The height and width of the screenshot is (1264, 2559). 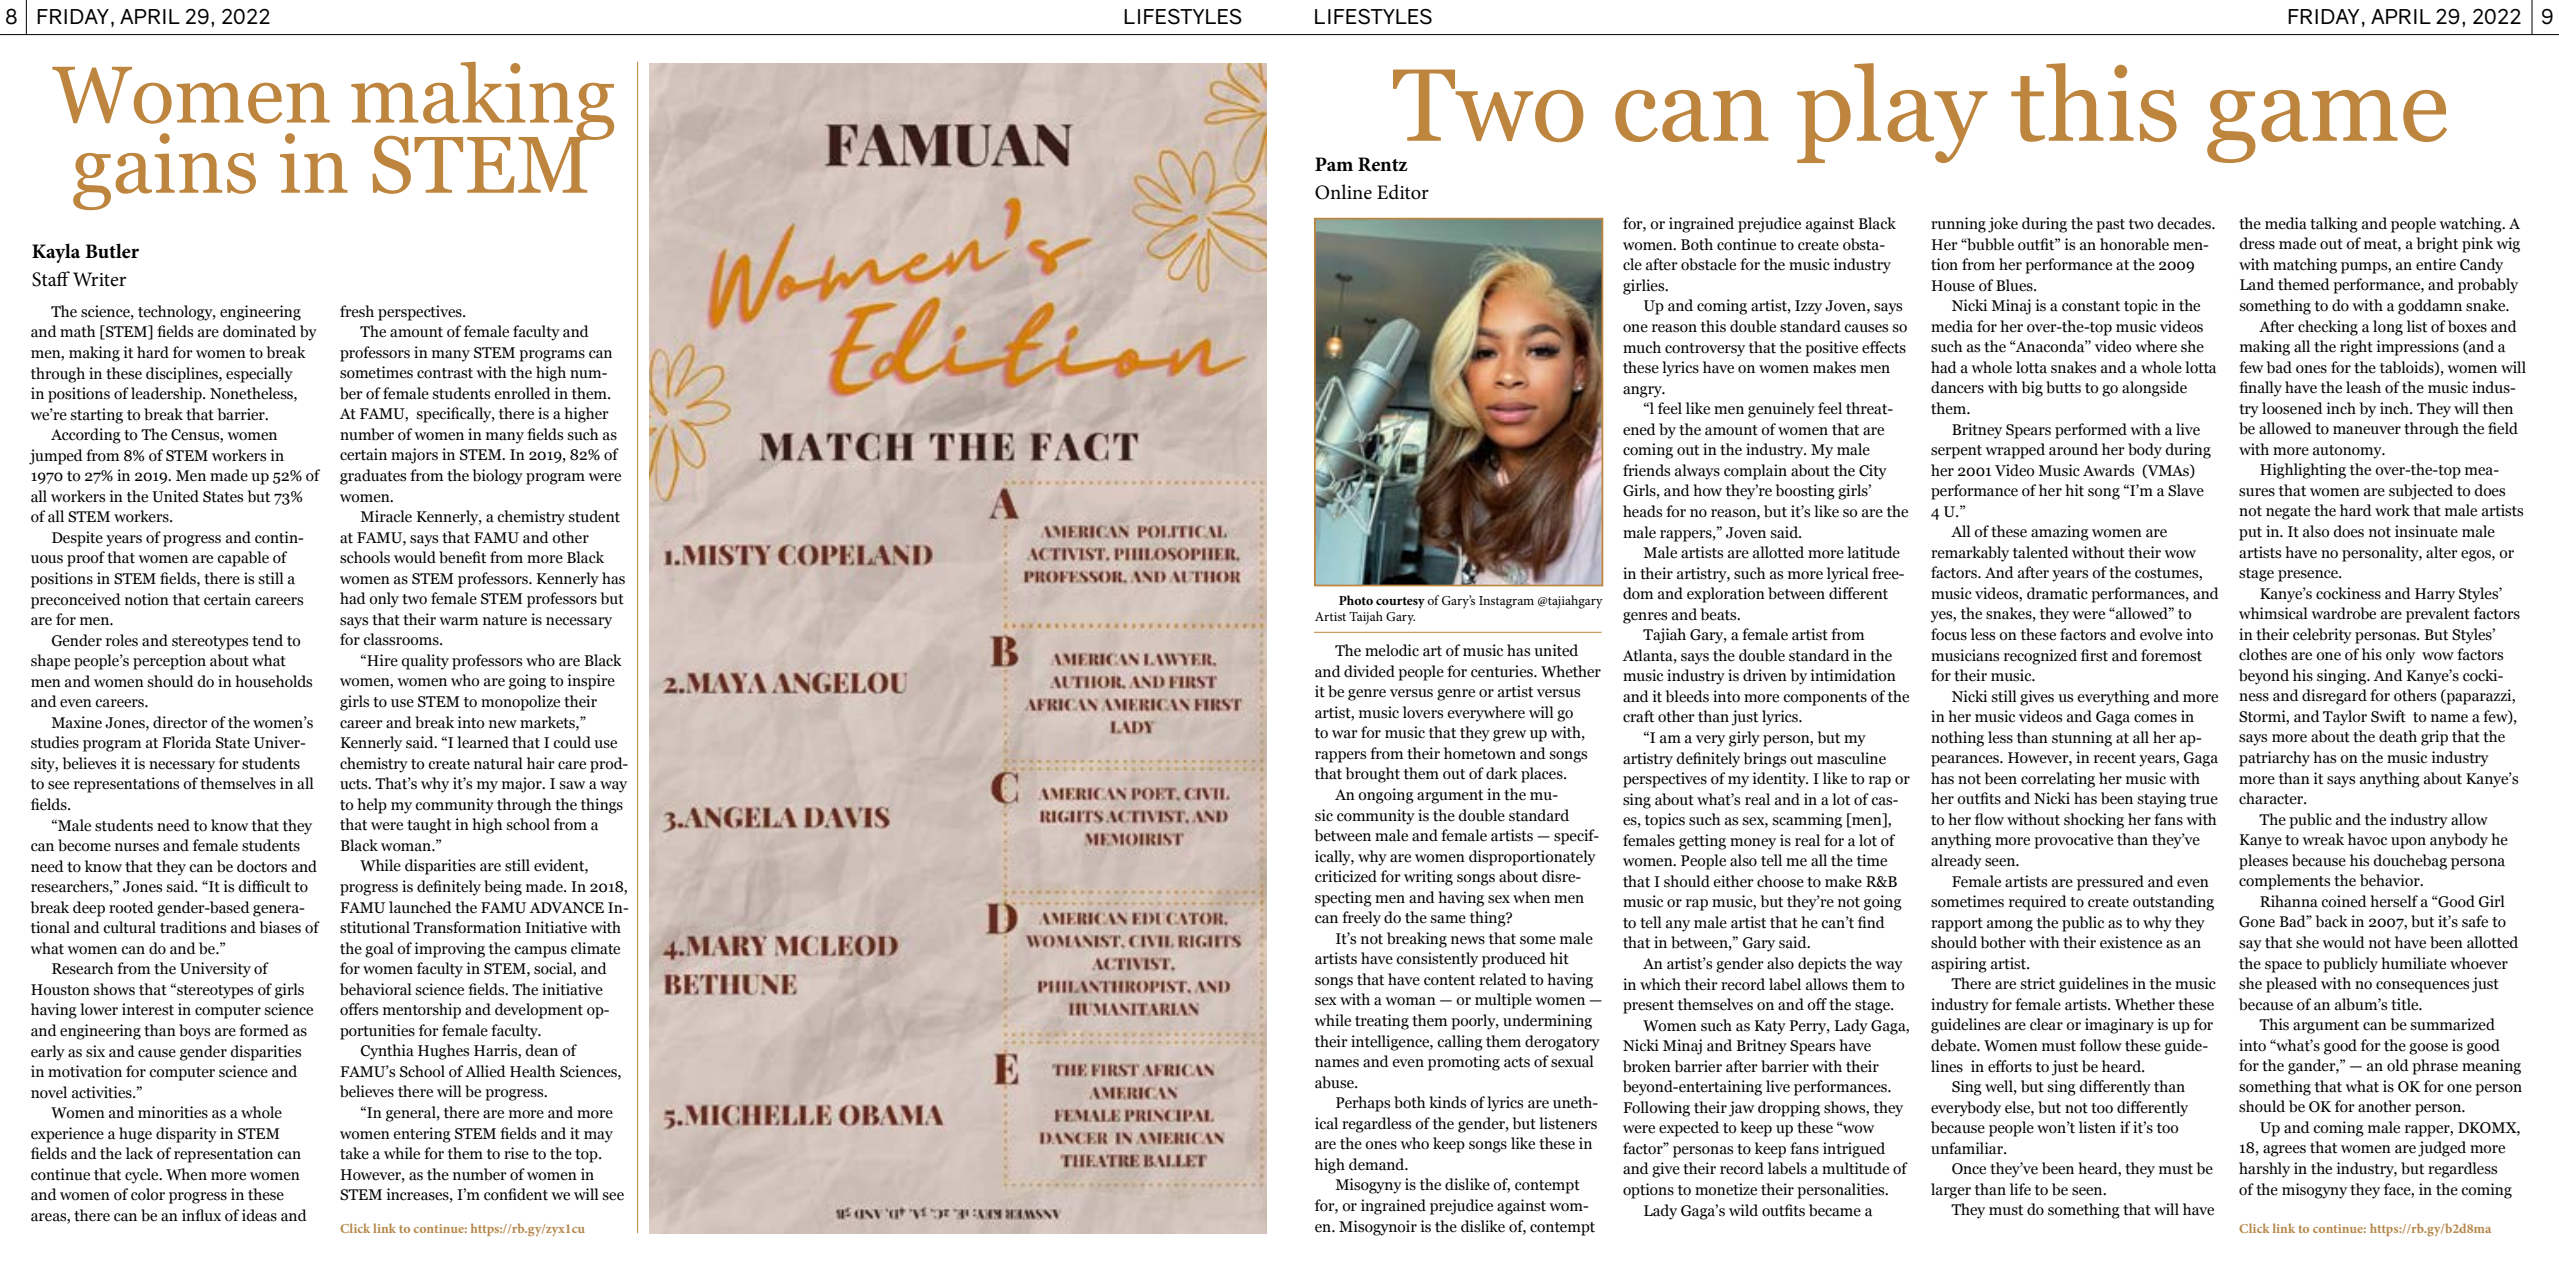 I want to click on foremost, so click(x=2171, y=655).
